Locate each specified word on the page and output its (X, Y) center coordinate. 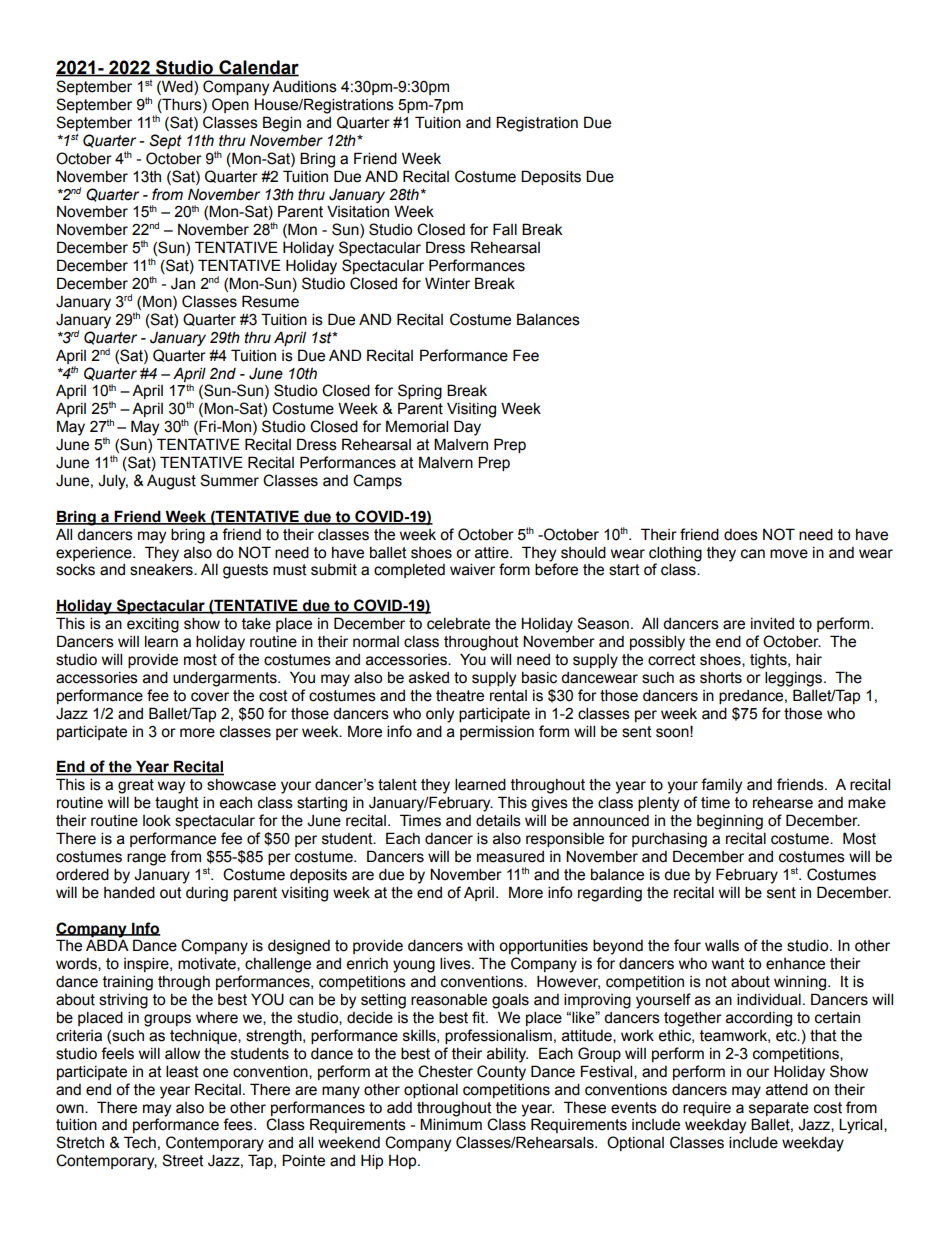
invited (772, 623)
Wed (177, 87)
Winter (447, 283)
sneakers (162, 570)
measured (510, 857)
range (146, 859)
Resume (270, 301)
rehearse (783, 802)
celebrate (458, 623)
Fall (505, 229)
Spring (420, 392)
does (741, 535)
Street (183, 1160)
